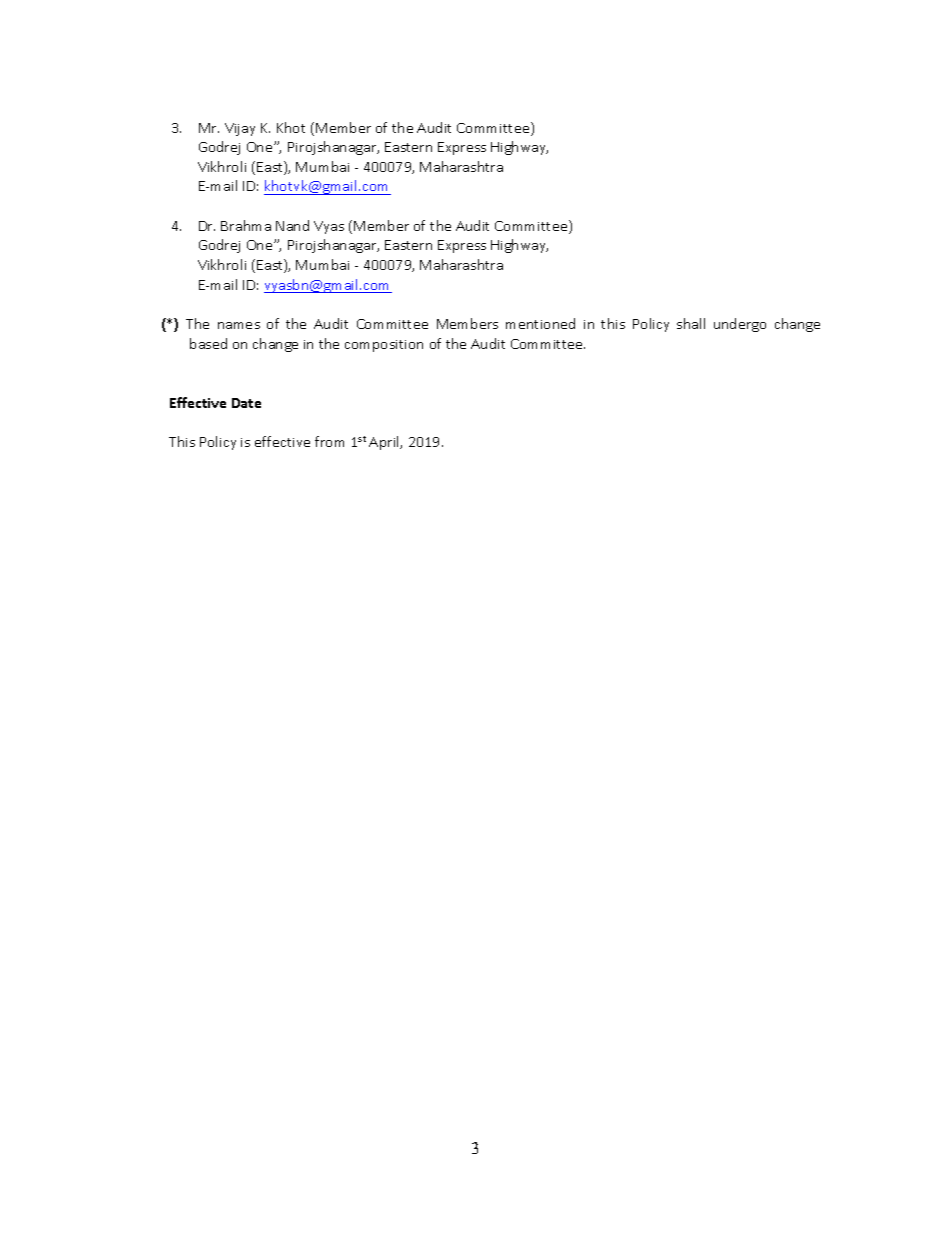 The height and width of the image is (1233, 952). I want to click on from, so click(329, 441).
